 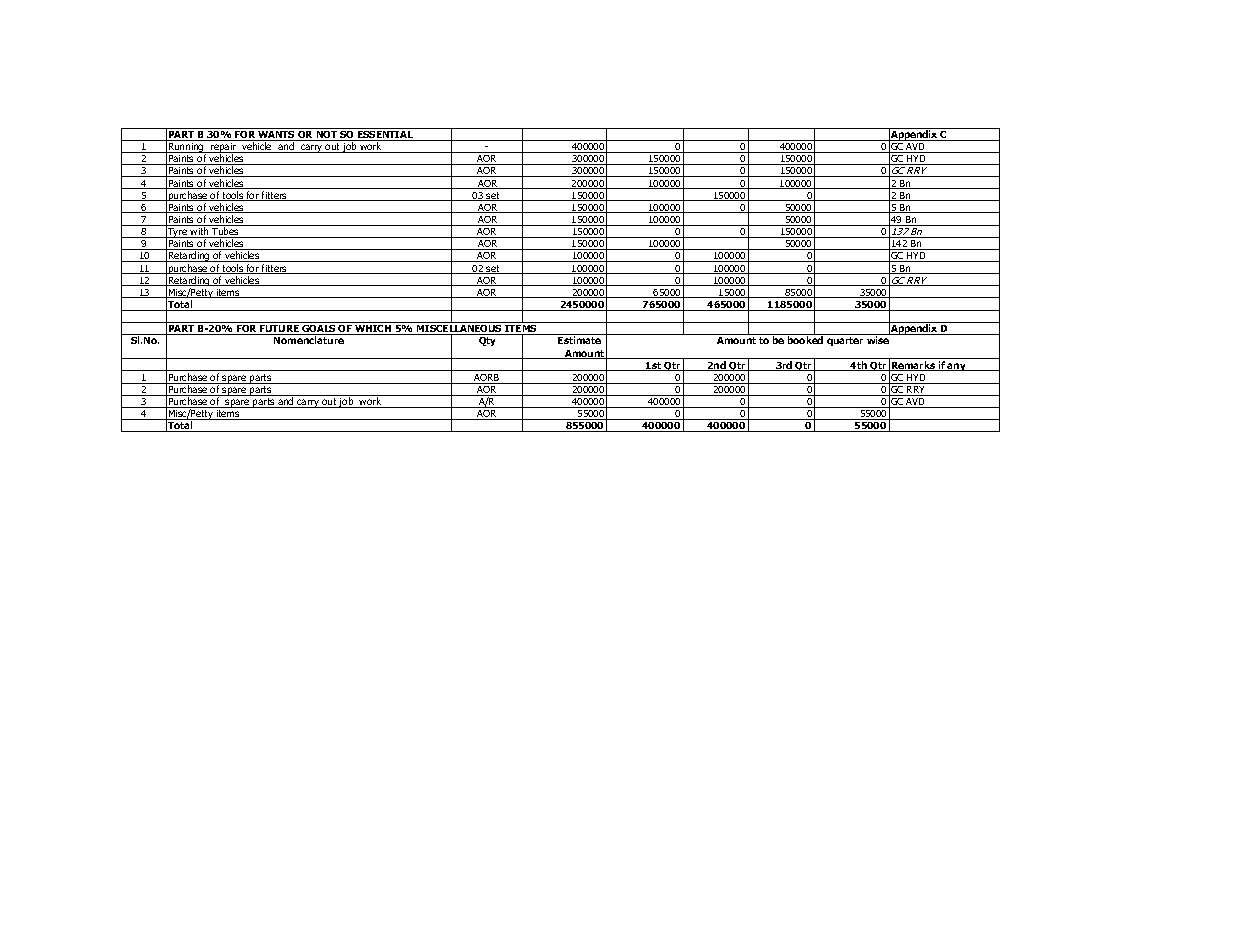 What do you see at coordinates (845, 341) in the screenshot?
I see `quarter` at bounding box center [845, 341].
